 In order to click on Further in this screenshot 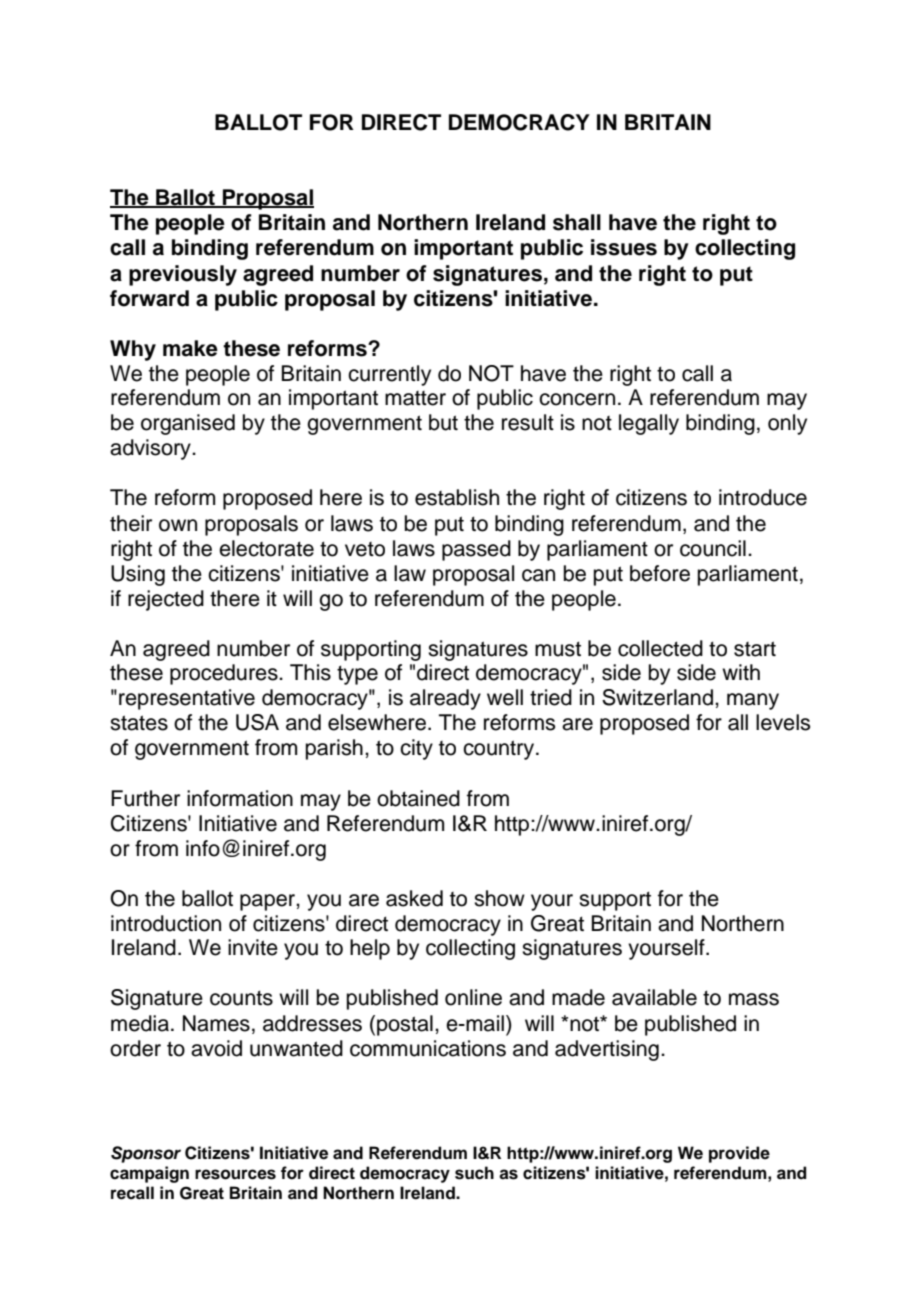, I will do `click(145, 798)`.
